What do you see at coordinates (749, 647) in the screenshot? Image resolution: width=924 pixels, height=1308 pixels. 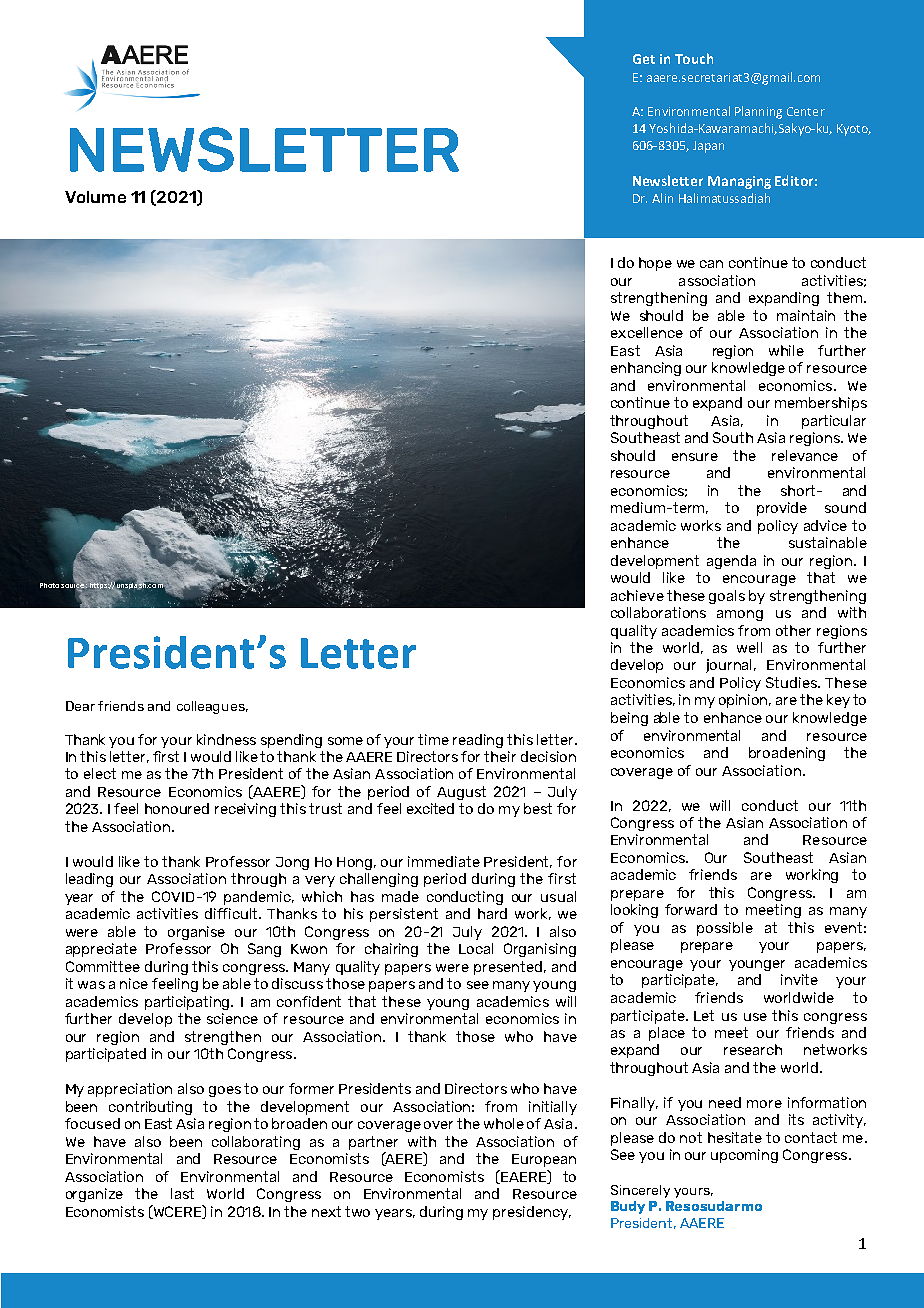 I see `well` at bounding box center [749, 647].
